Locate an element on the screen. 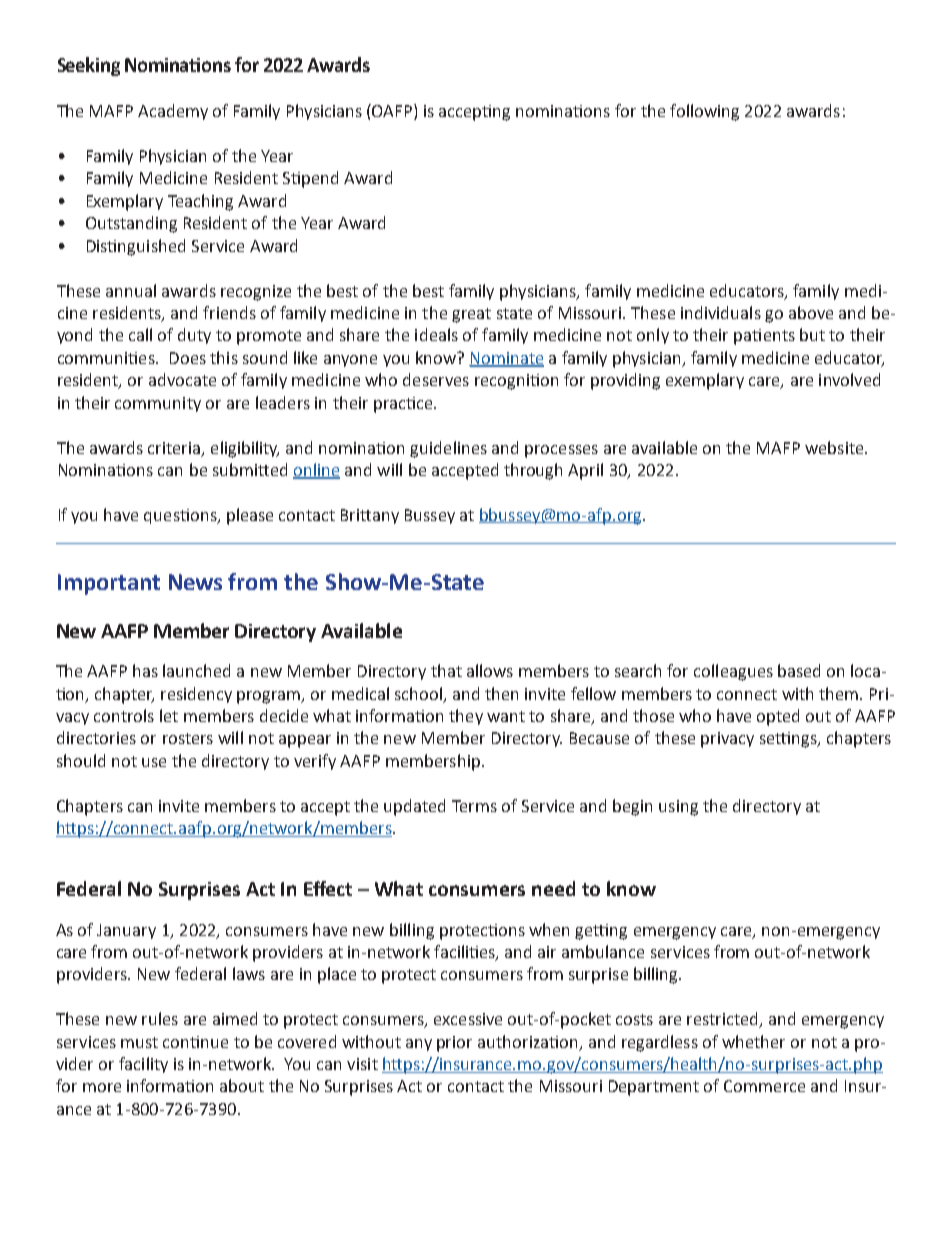  prior is located at coordinates (454, 1044).
